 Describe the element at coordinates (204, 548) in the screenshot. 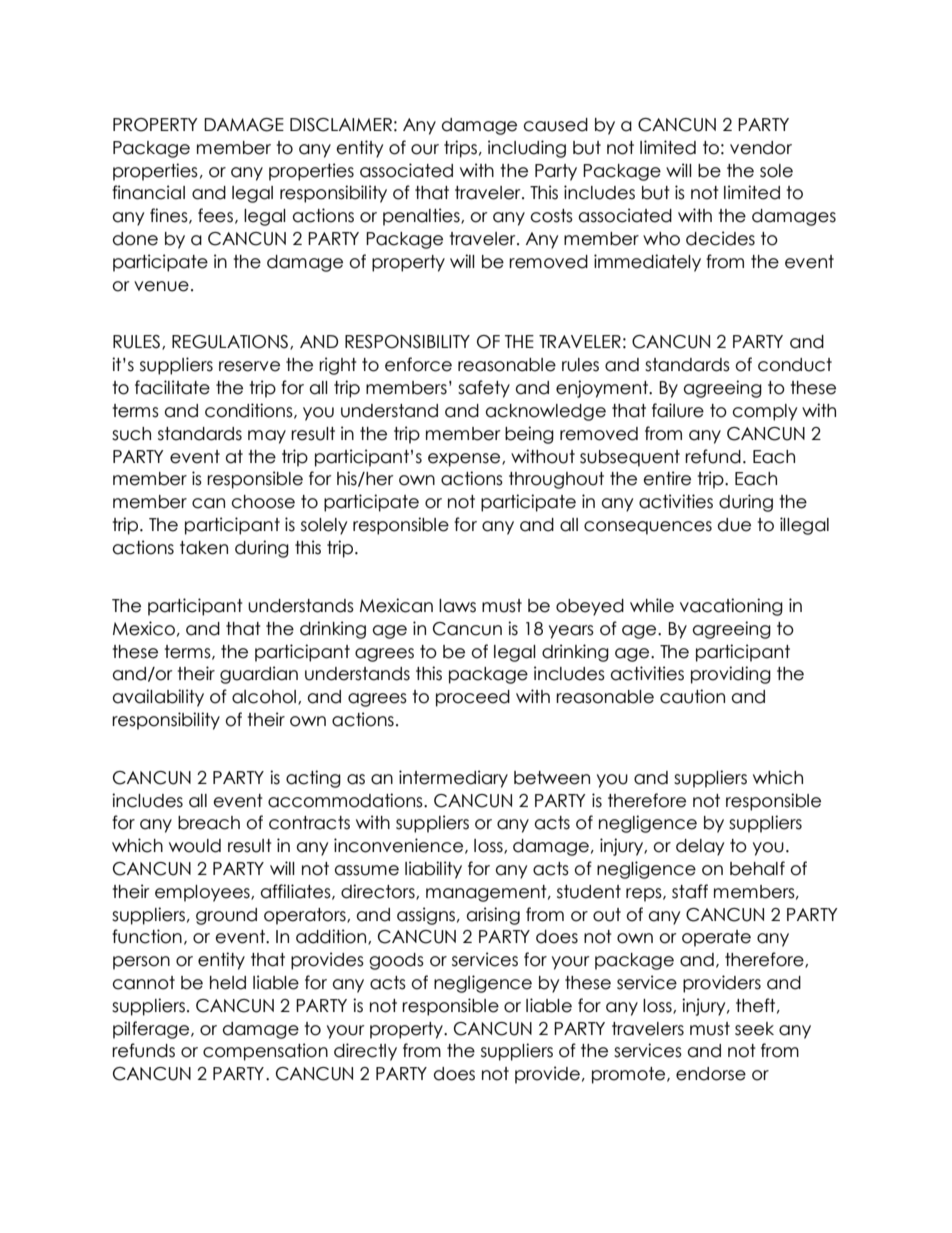

I see `taken` at that location.
